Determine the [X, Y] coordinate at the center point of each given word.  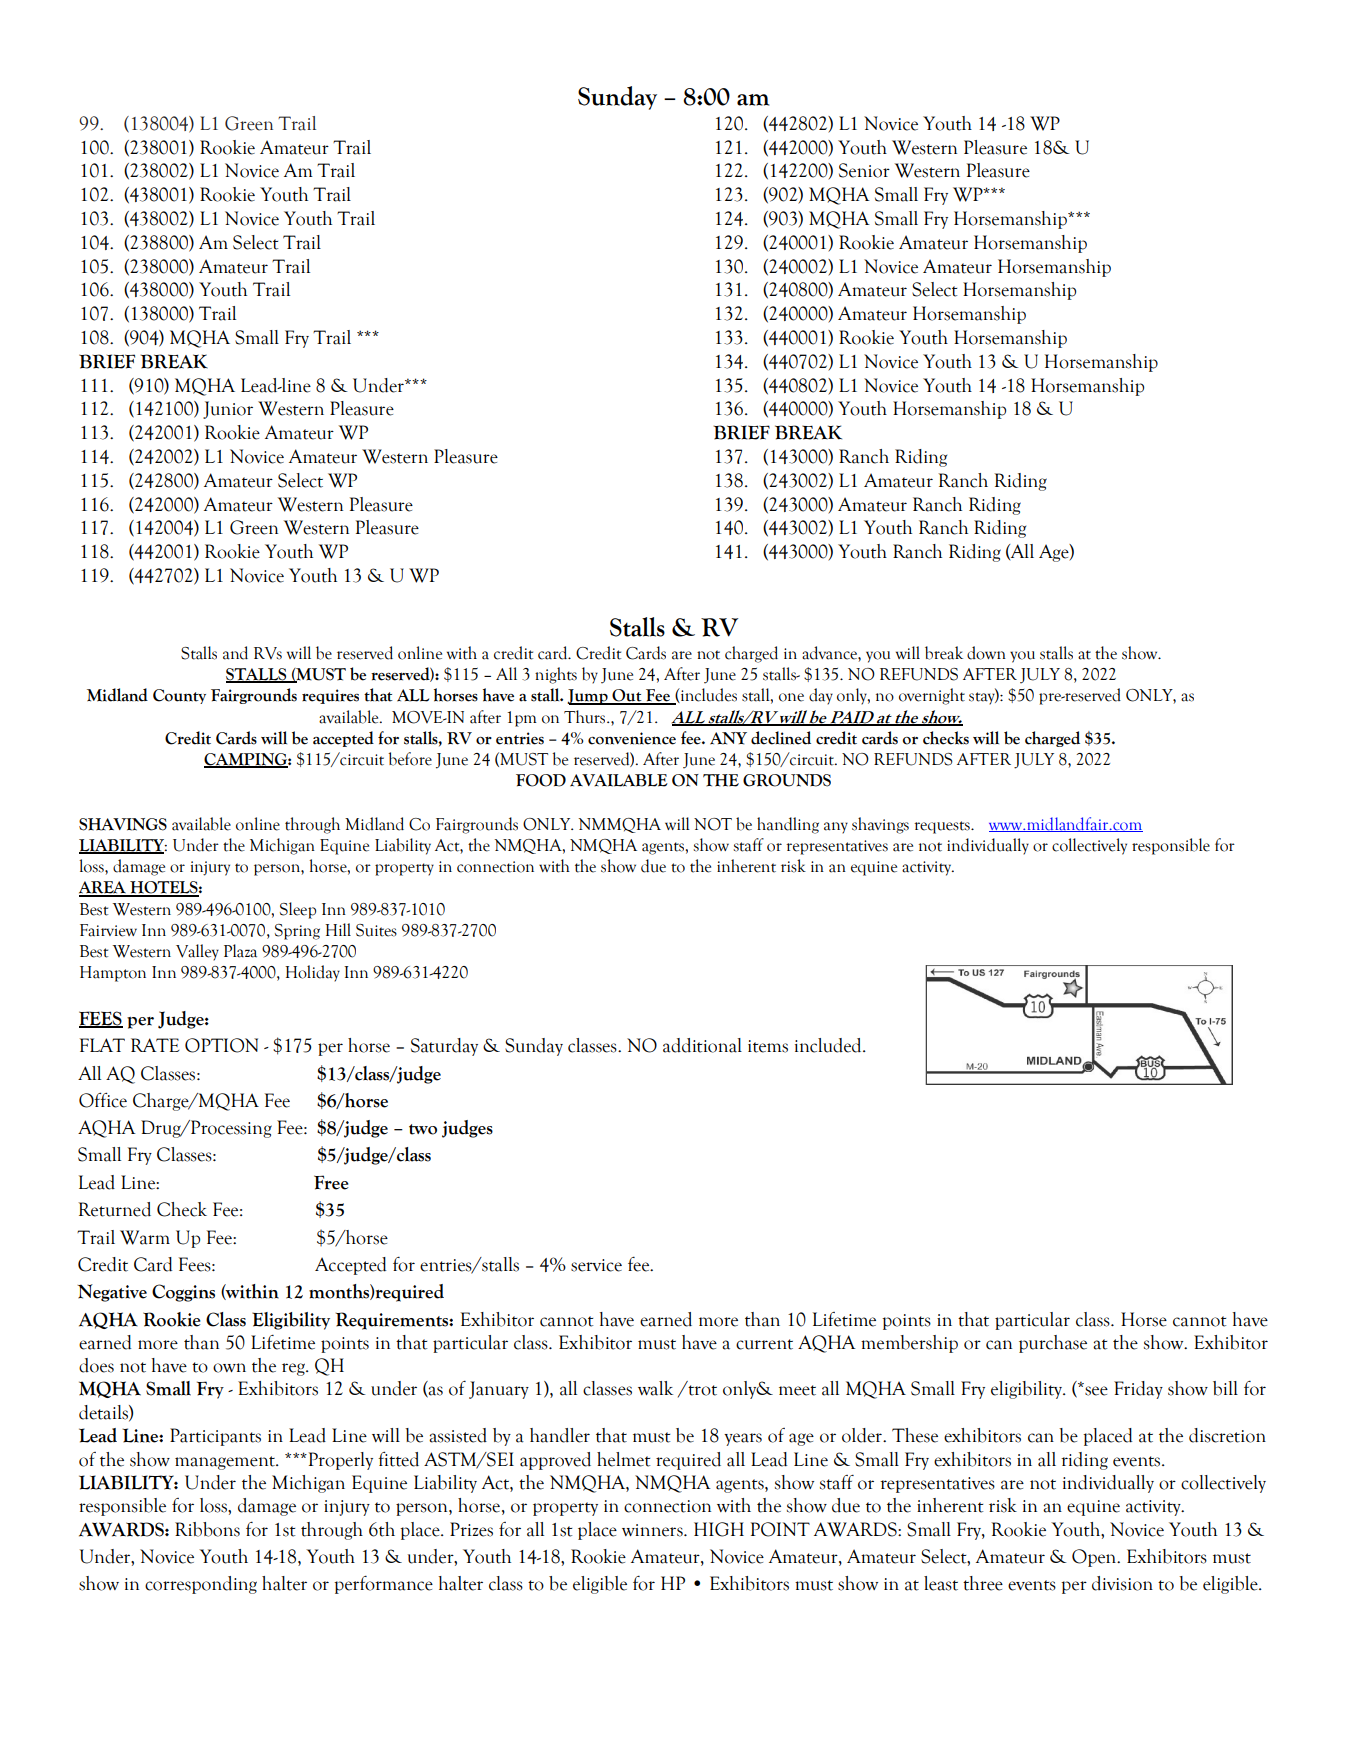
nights [556, 675]
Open [1095, 1558]
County [179, 696]
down [986, 653]
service [596, 1265]
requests [943, 827]
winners [653, 1530]
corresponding [201, 1585]
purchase [1053, 1344]
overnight [932, 696]
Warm [145, 1237]
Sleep [298, 910]
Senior [864, 170]
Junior [228, 410]
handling [788, 825]
